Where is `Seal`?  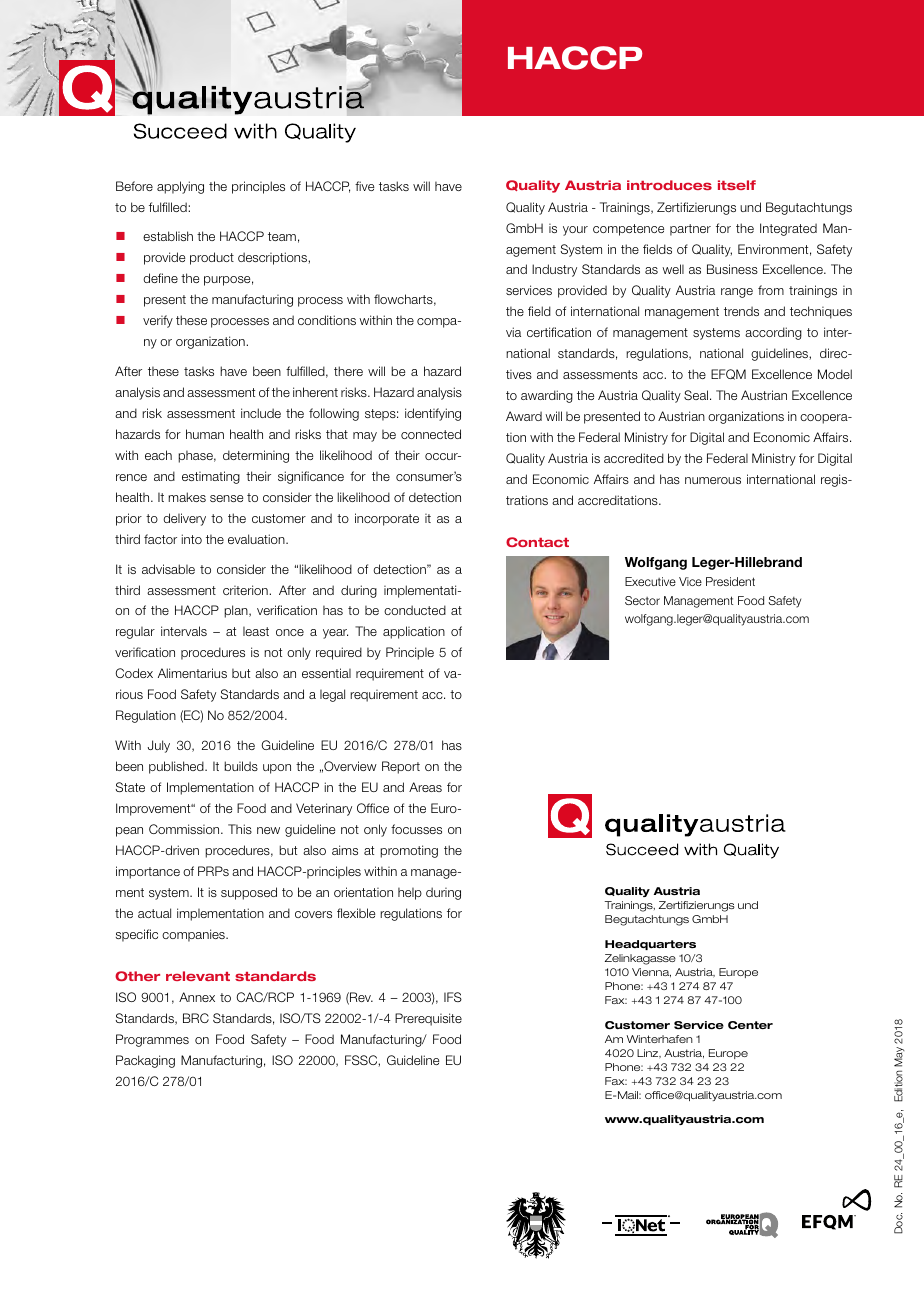 Seal is located at coordinates (697, 395).
